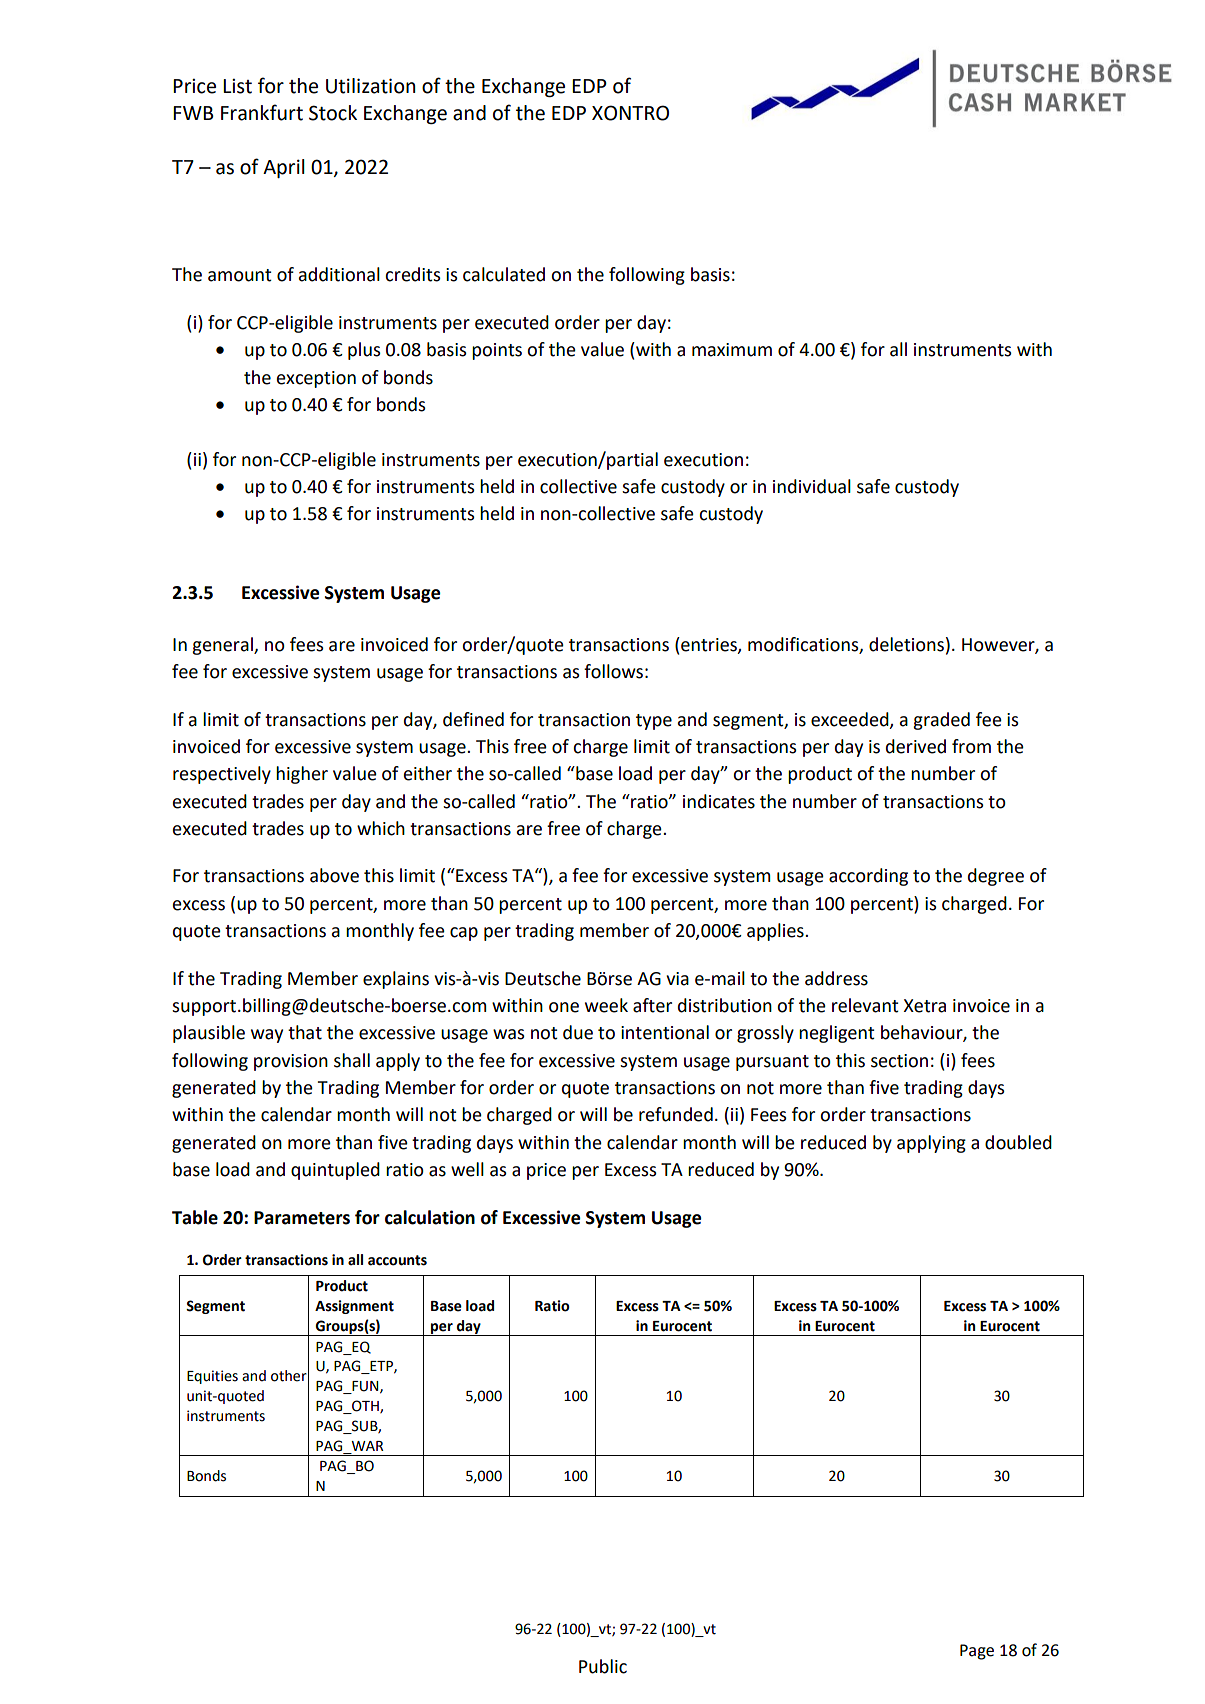 The height and width of the image is (1704, 1205). I want to click on Page, so click(977, 1652).
